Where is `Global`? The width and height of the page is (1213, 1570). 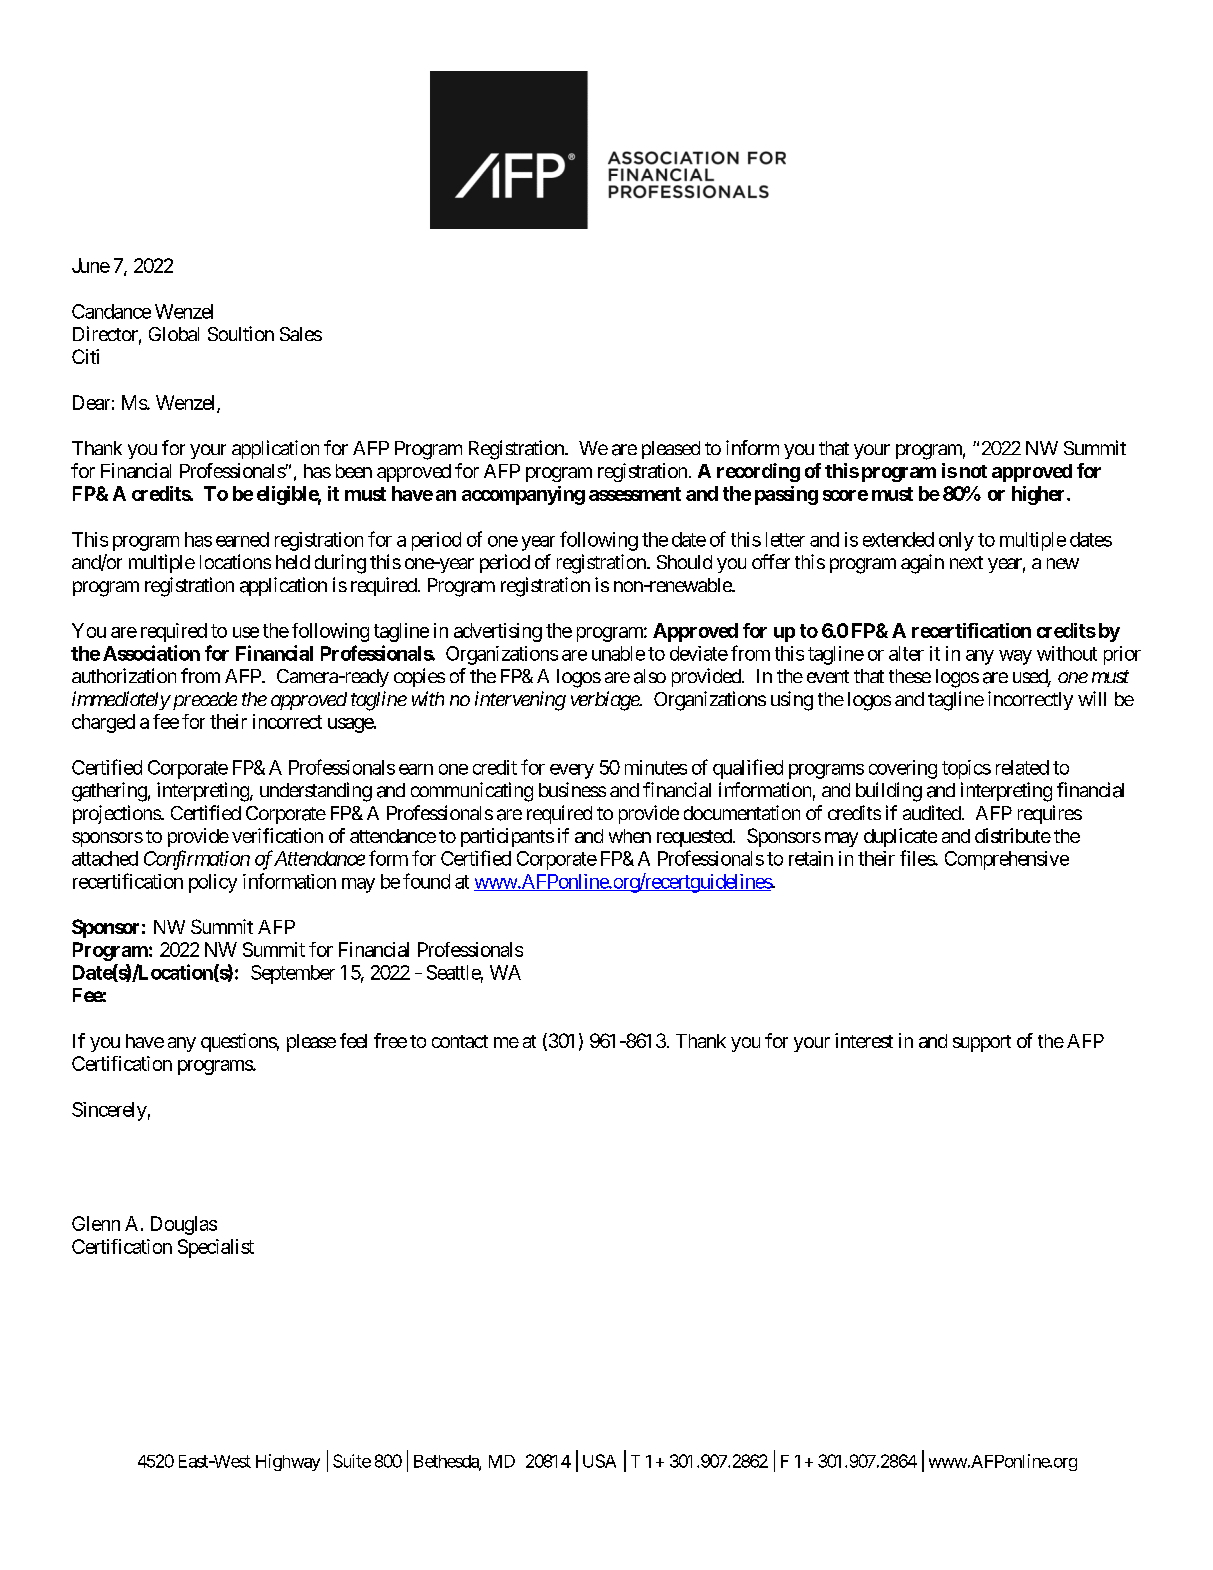
Global is located at coordinates (174, 334).
